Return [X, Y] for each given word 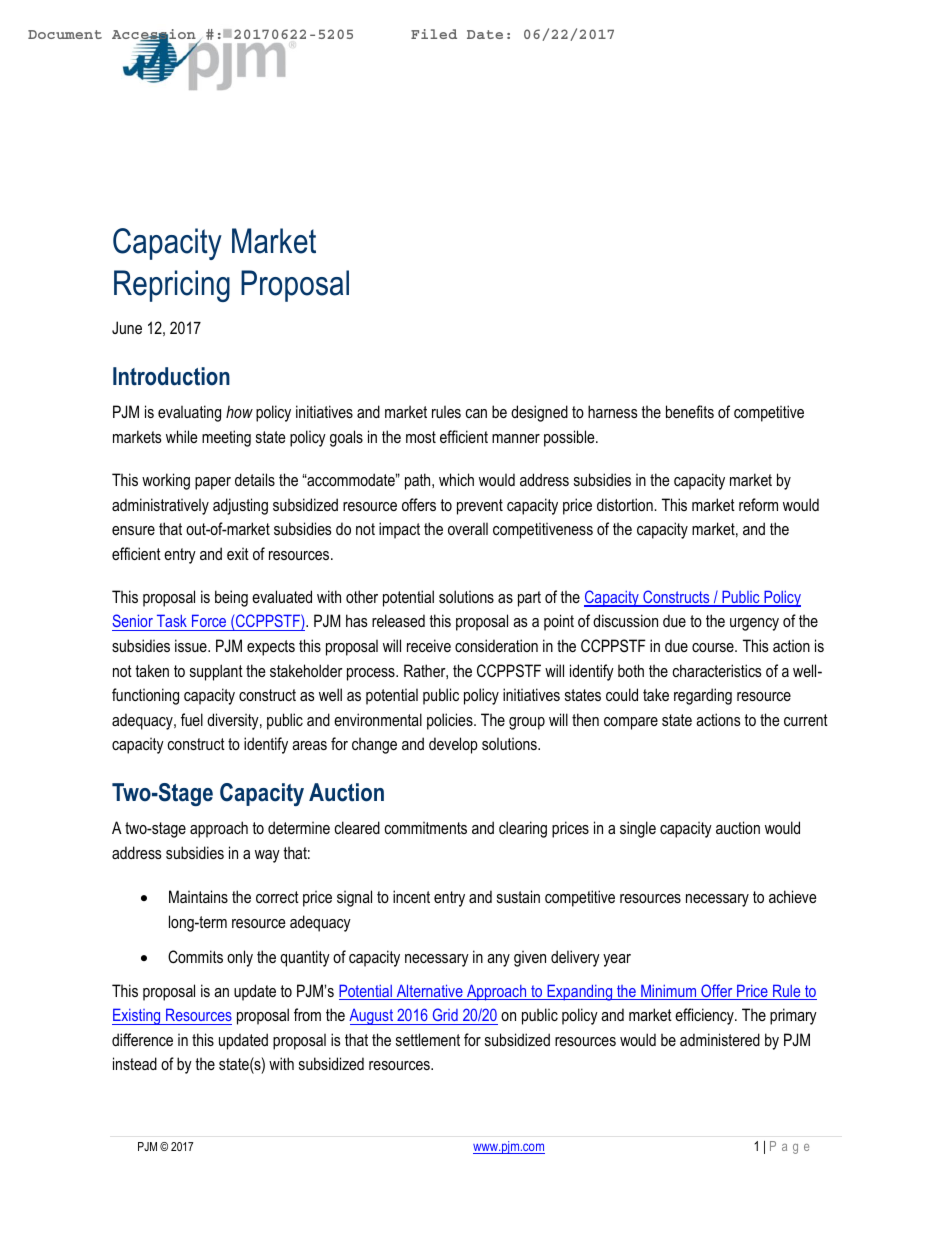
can [476, 413]
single [638, 829]
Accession [154, 35]
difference [142, 1039]
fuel [192, 719]
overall [468, 528]
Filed [434, 34]
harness [613, 411]
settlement [428, 1039]
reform [758, 504]
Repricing [172, 286]
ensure [133, 530]
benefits [690, 411]
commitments [426, 827]
